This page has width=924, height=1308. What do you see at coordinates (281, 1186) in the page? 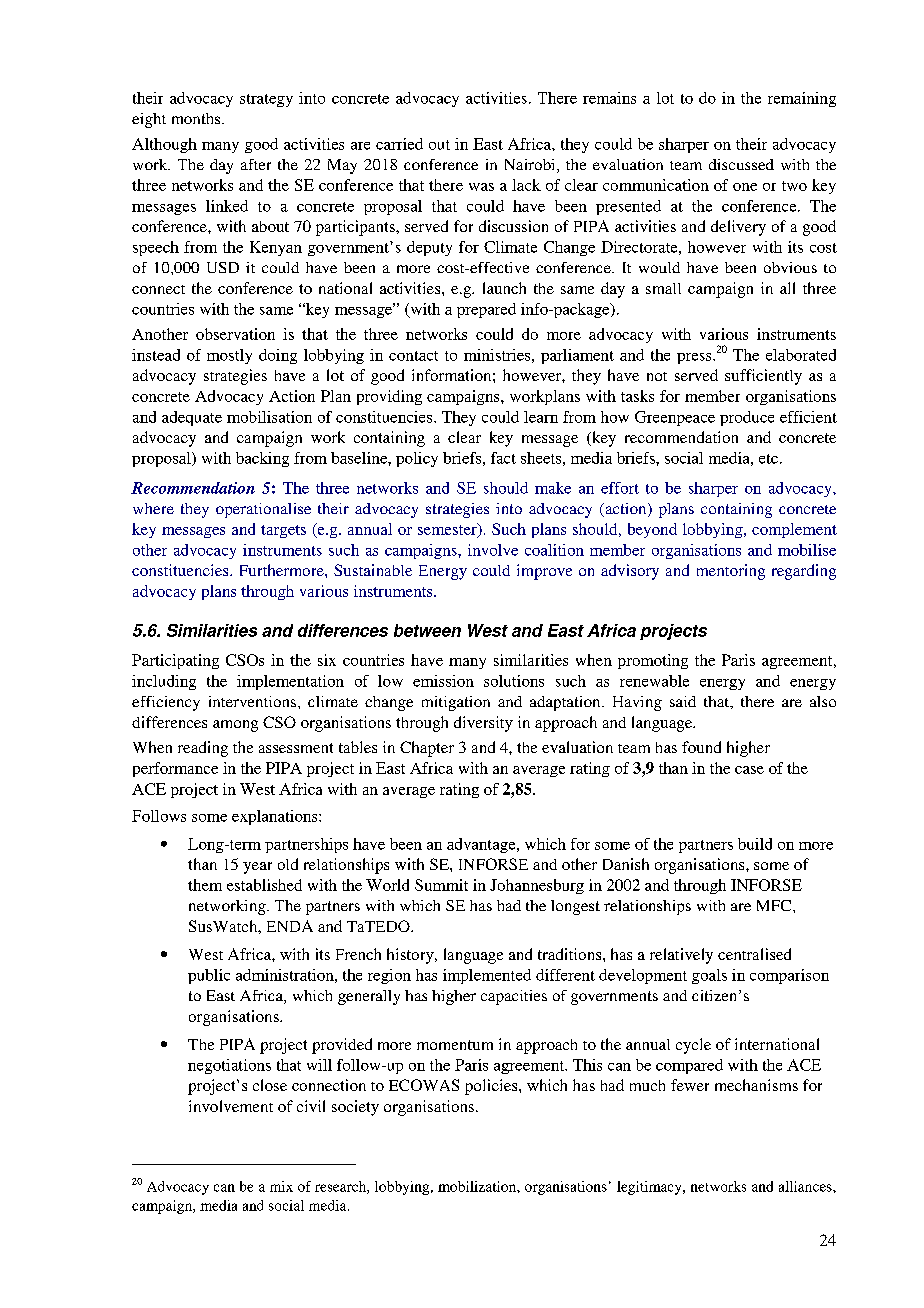
I see `mix` at bounding box center [281, 1186].
